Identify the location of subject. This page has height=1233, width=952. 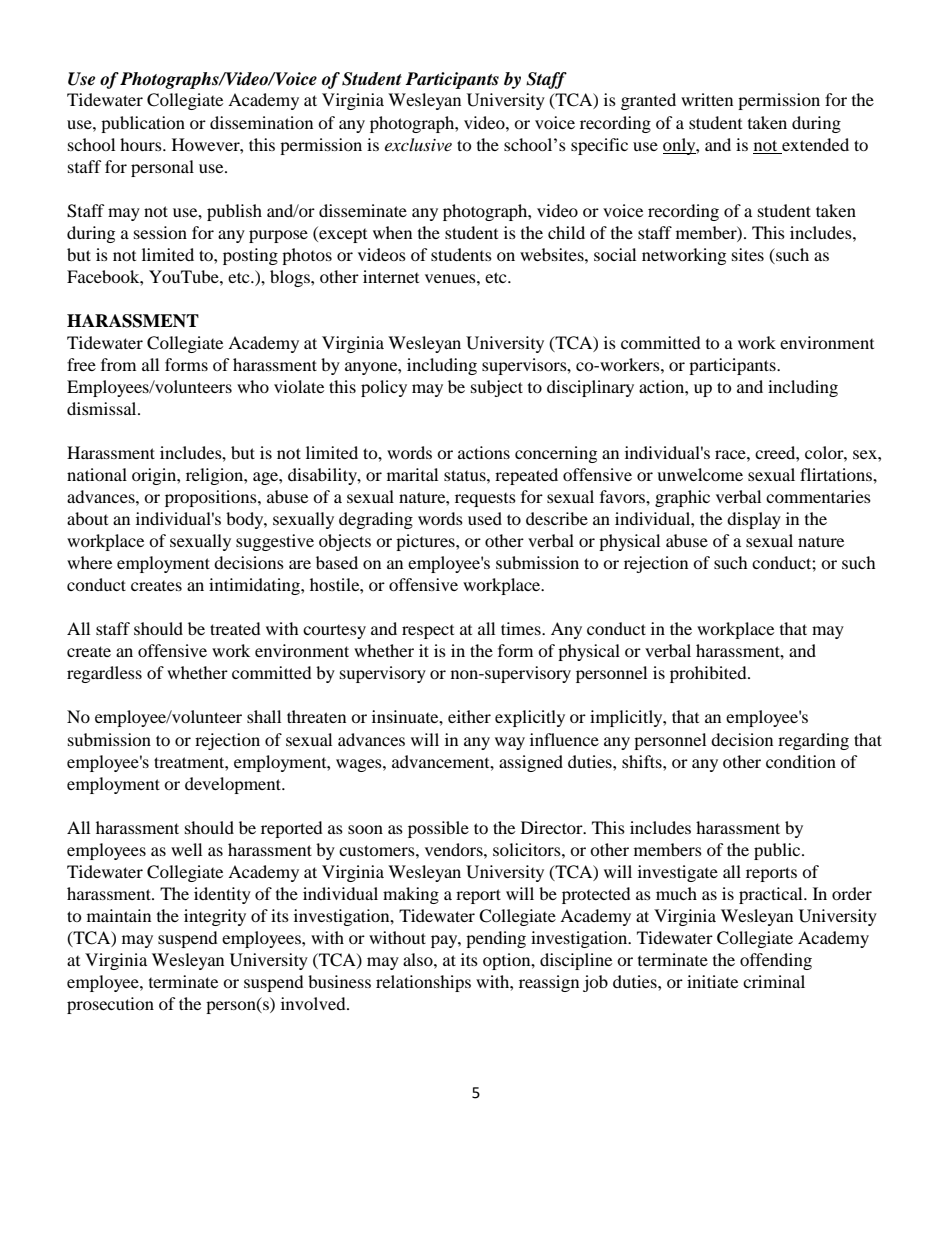
(497, 388).
